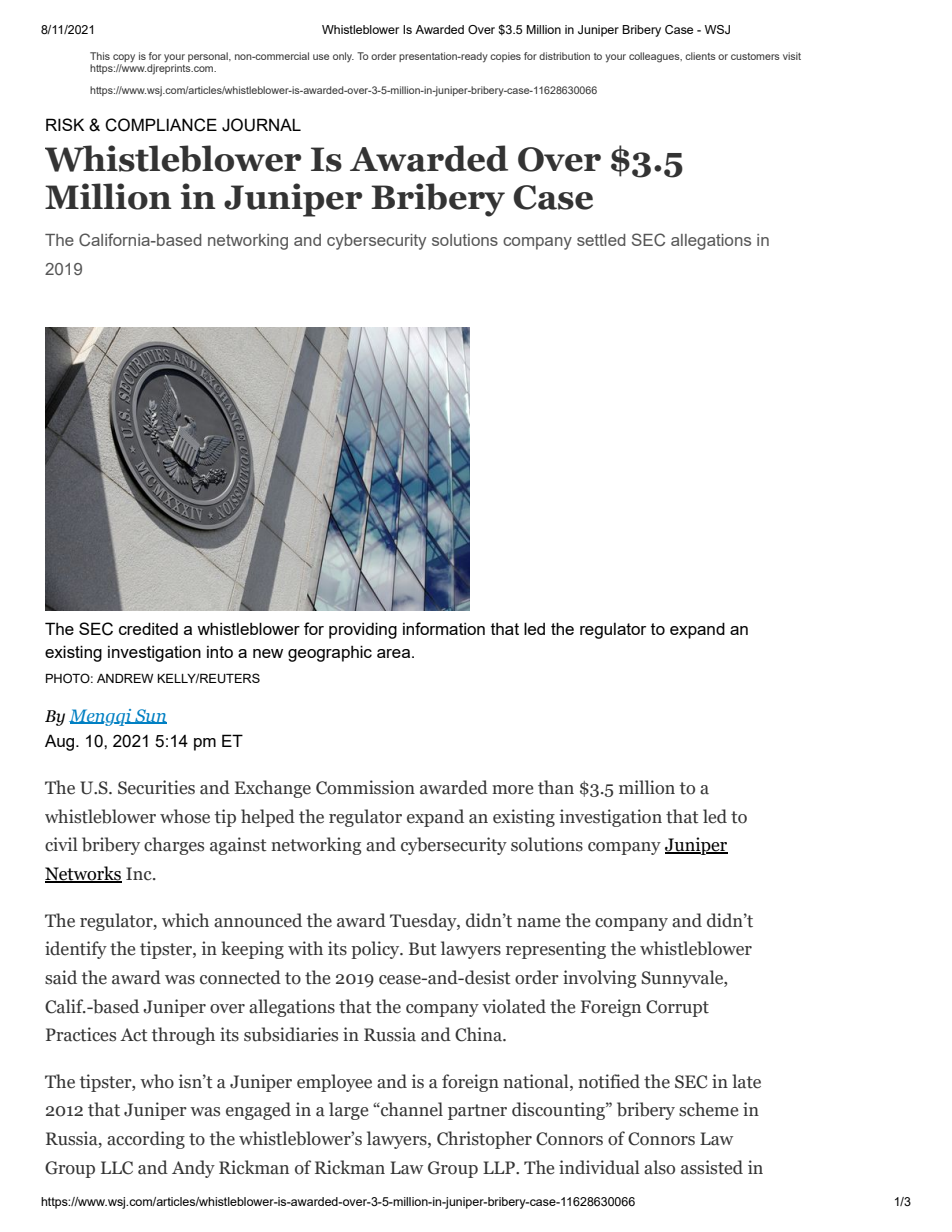 This document has height=1232, width=952. Describe the element at coordinates (601, 240) in the document. I see `settled` at that location.
